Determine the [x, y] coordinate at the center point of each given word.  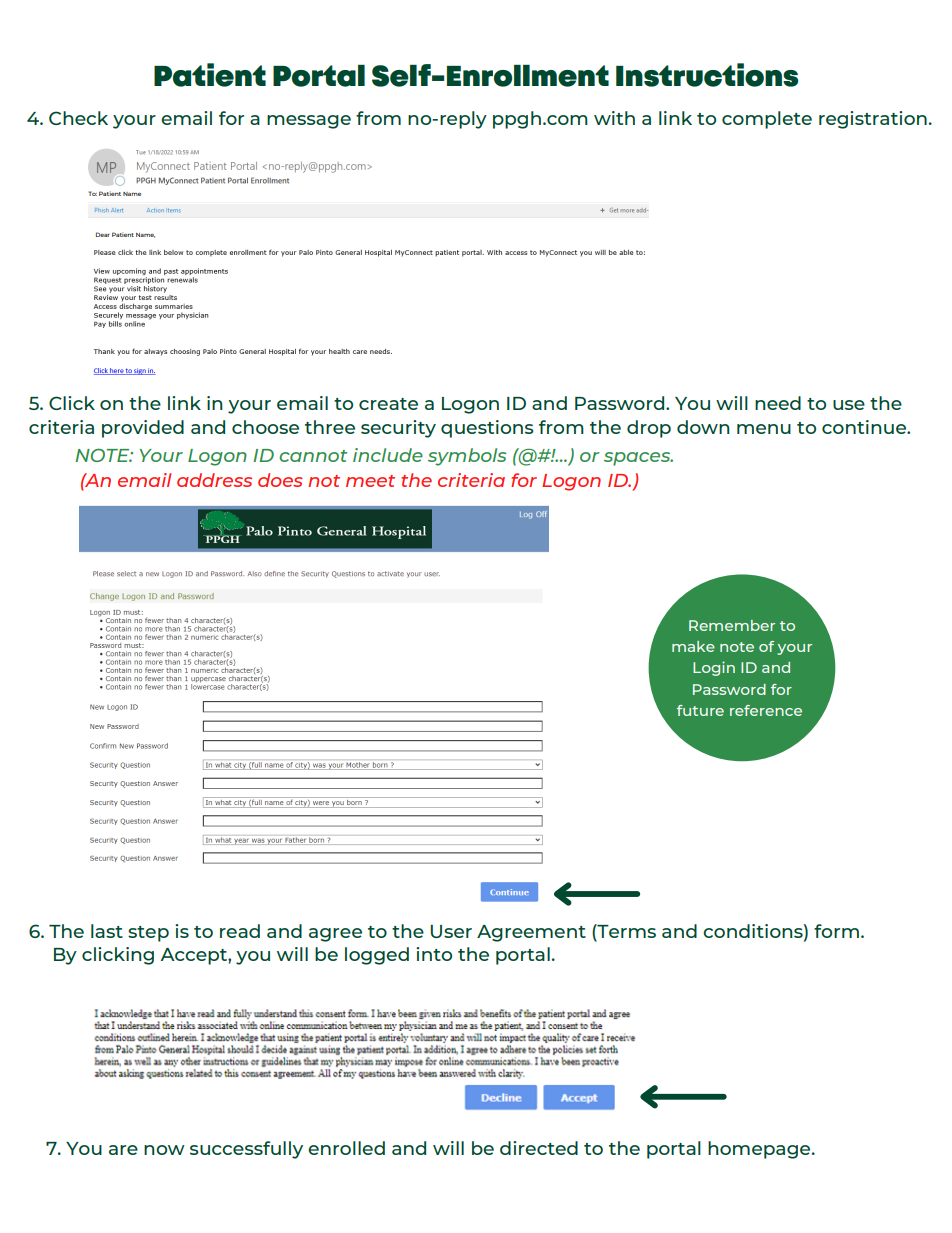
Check [78, 118]
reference [766, 710]
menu [764, 429]
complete [767, 120]
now [164, 1150]
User [451, 931]
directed [539, 1148]
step [148, 934]
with [614, 118]
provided [143, 429]
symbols [467, 457]
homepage [760, 1150]
